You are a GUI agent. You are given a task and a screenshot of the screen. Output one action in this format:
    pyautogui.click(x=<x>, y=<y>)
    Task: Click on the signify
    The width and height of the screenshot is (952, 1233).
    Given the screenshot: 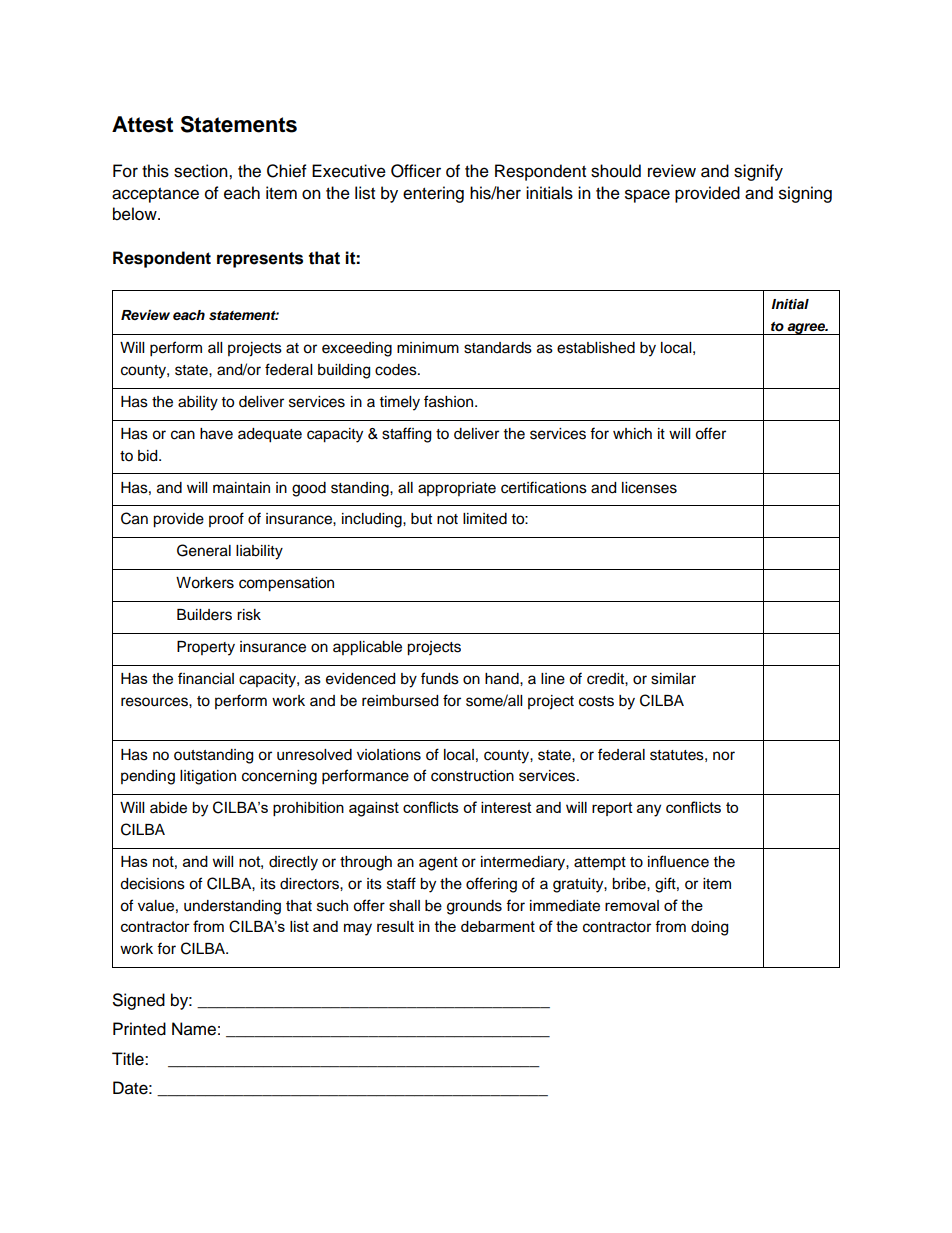 What is the action you would take?
    pyautogui.click(x=758, y=172)
